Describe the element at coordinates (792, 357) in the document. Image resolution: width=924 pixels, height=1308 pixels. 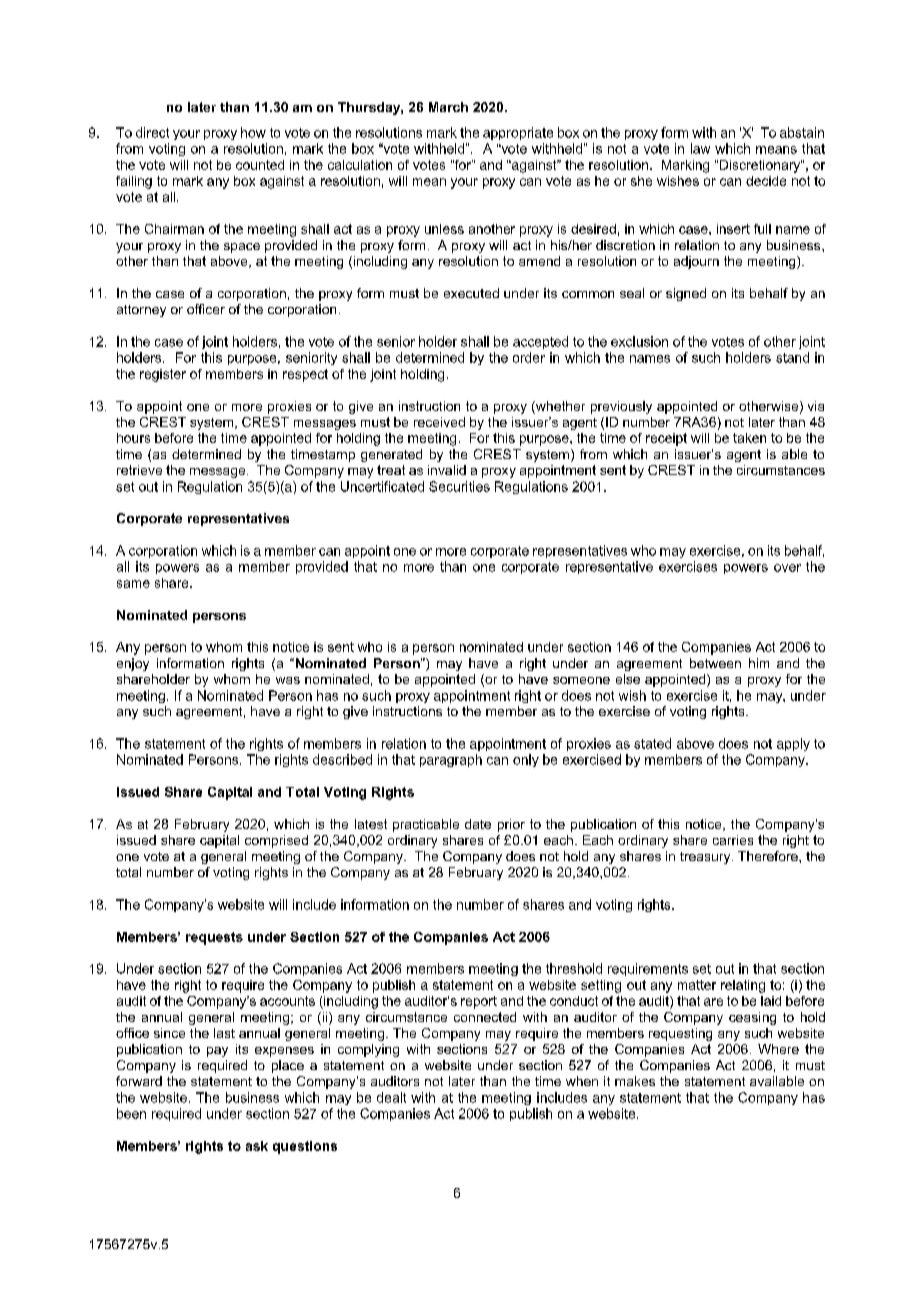
I see `stand` at that location.
